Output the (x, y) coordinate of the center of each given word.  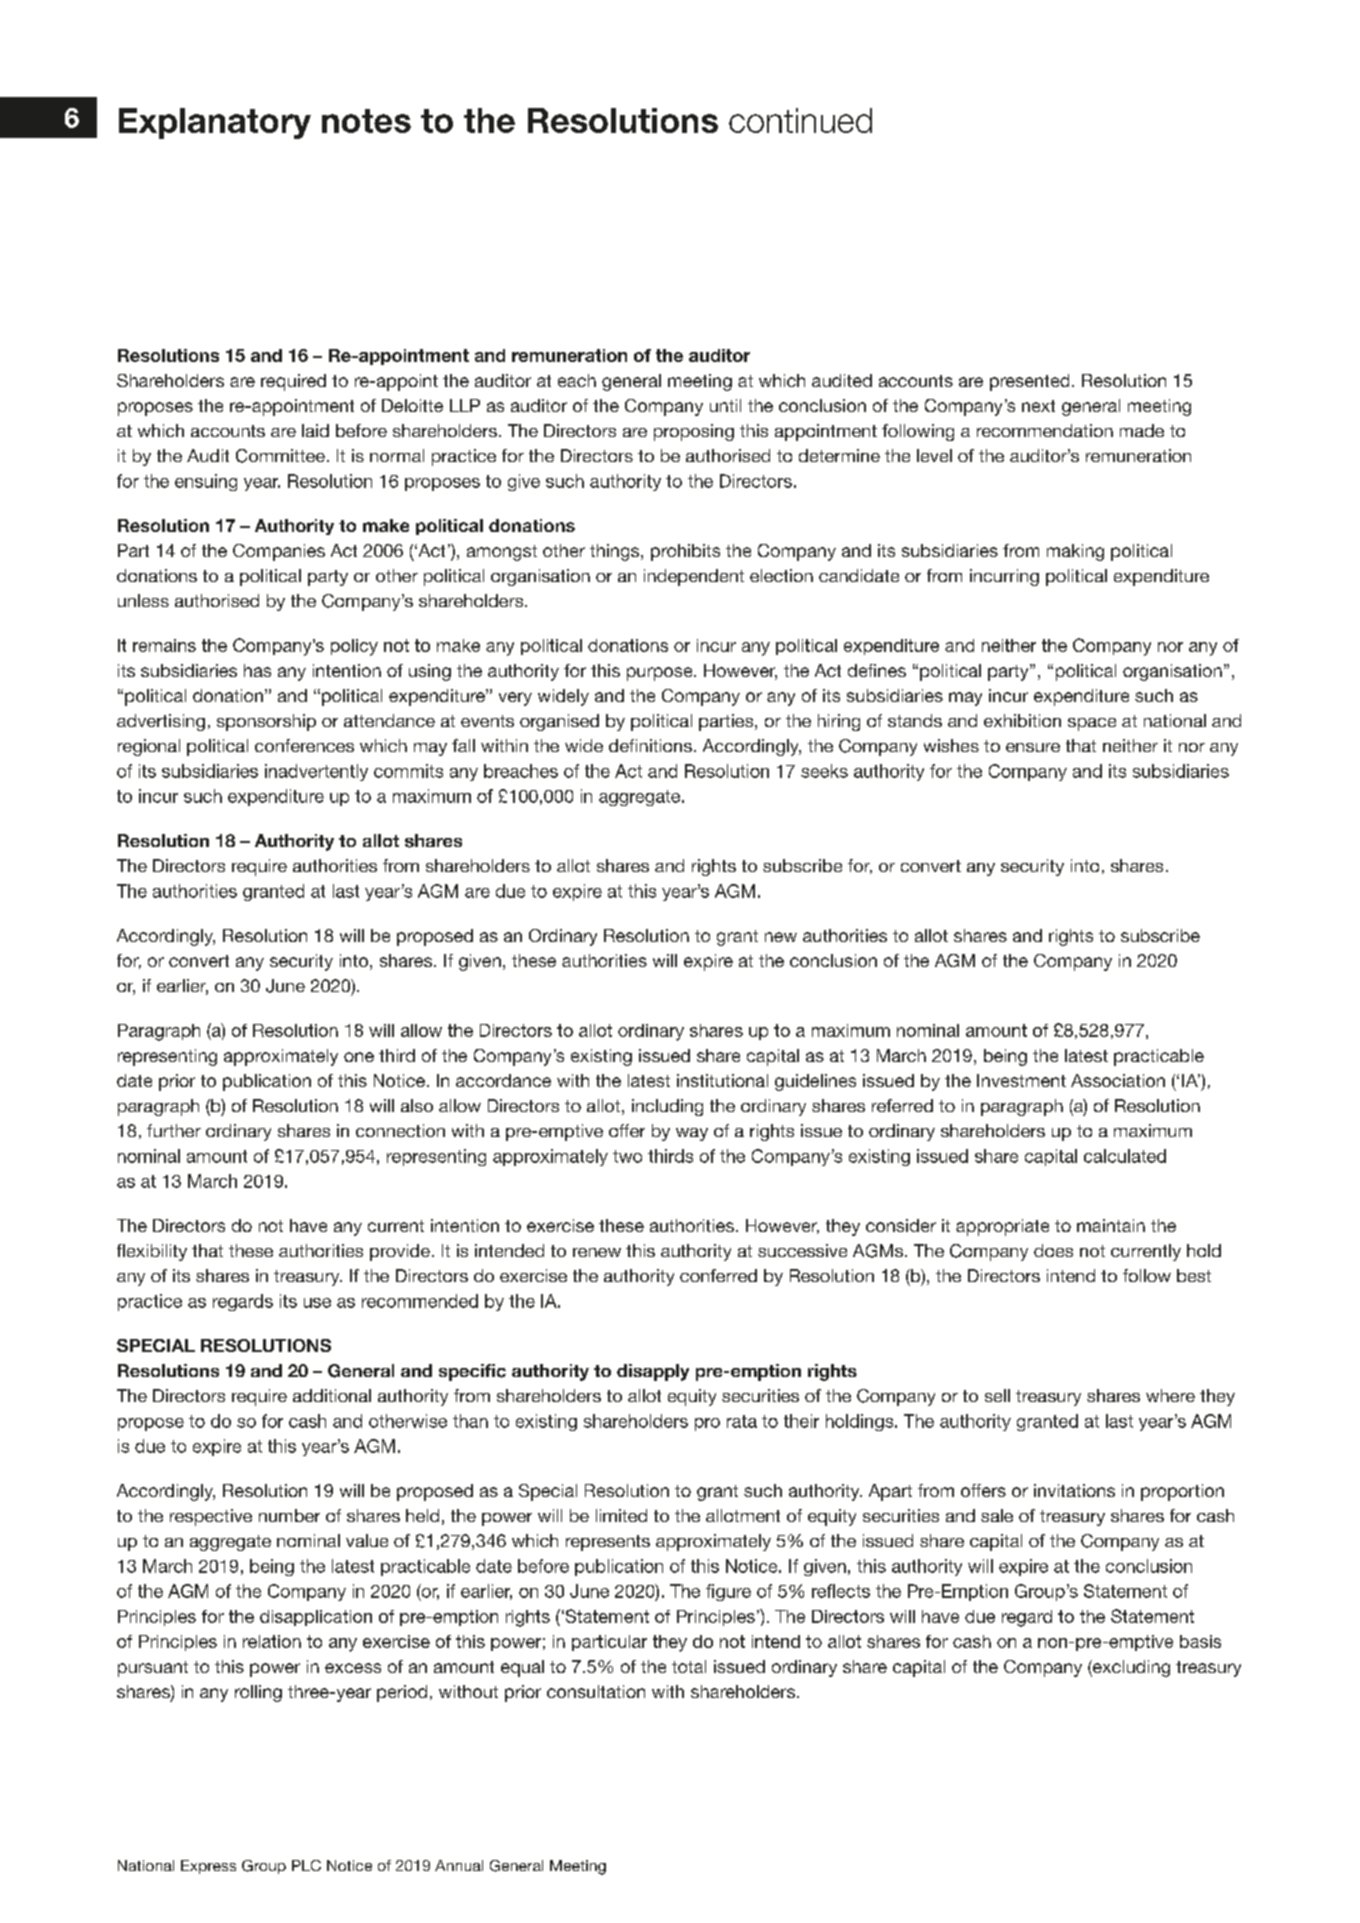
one (359, 1057)
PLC (306, 1865)
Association (1118, 1080)
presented (1029, 382)
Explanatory (215, 123)
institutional (722, 1080)
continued (800, 120)
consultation (596, 1691)
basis (1200, 1641)
